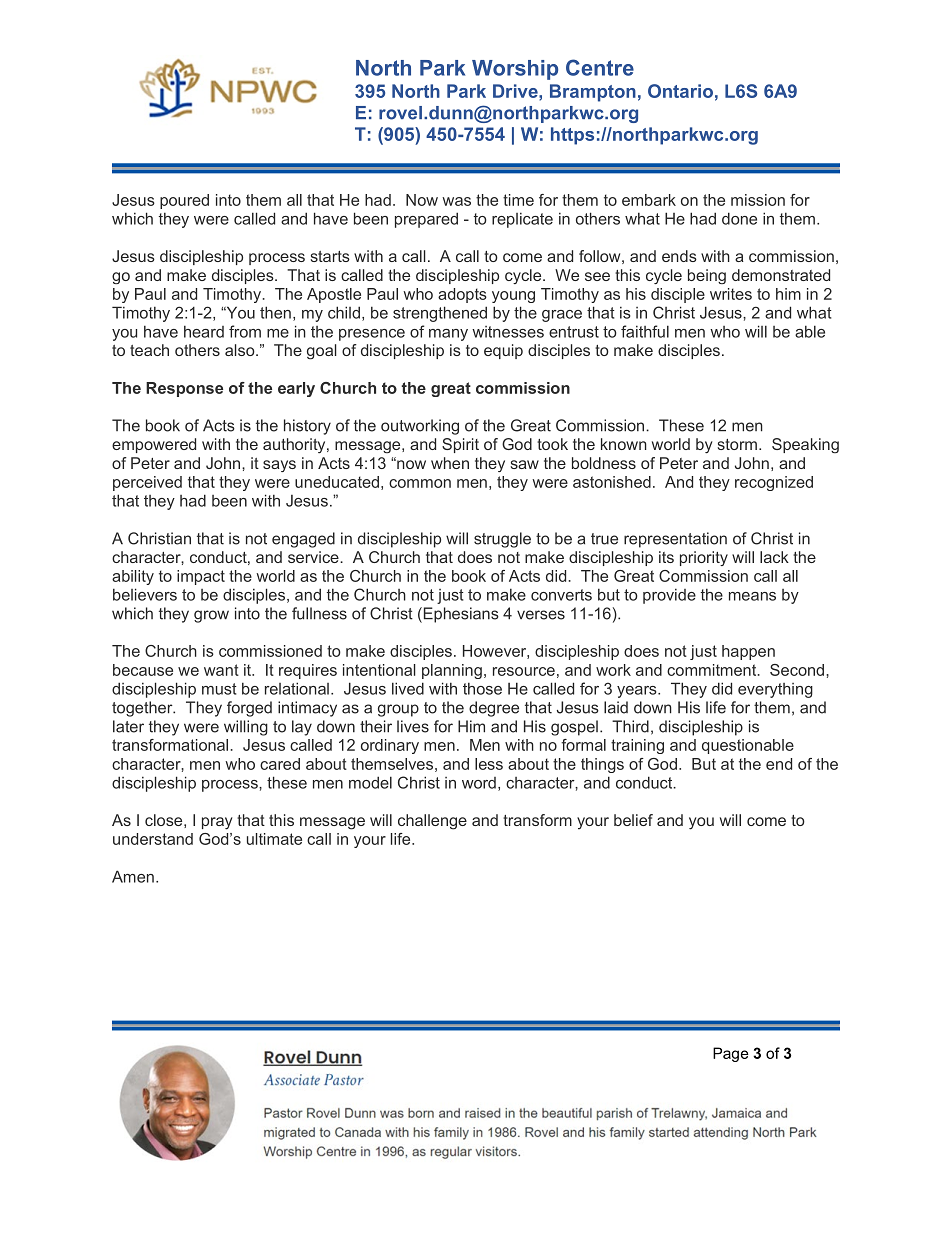 Image resolution: width=952 pixels, height=1233 pixels. Describe the element at coordinates (217, 823) in the image. I see `pray` at that location.
